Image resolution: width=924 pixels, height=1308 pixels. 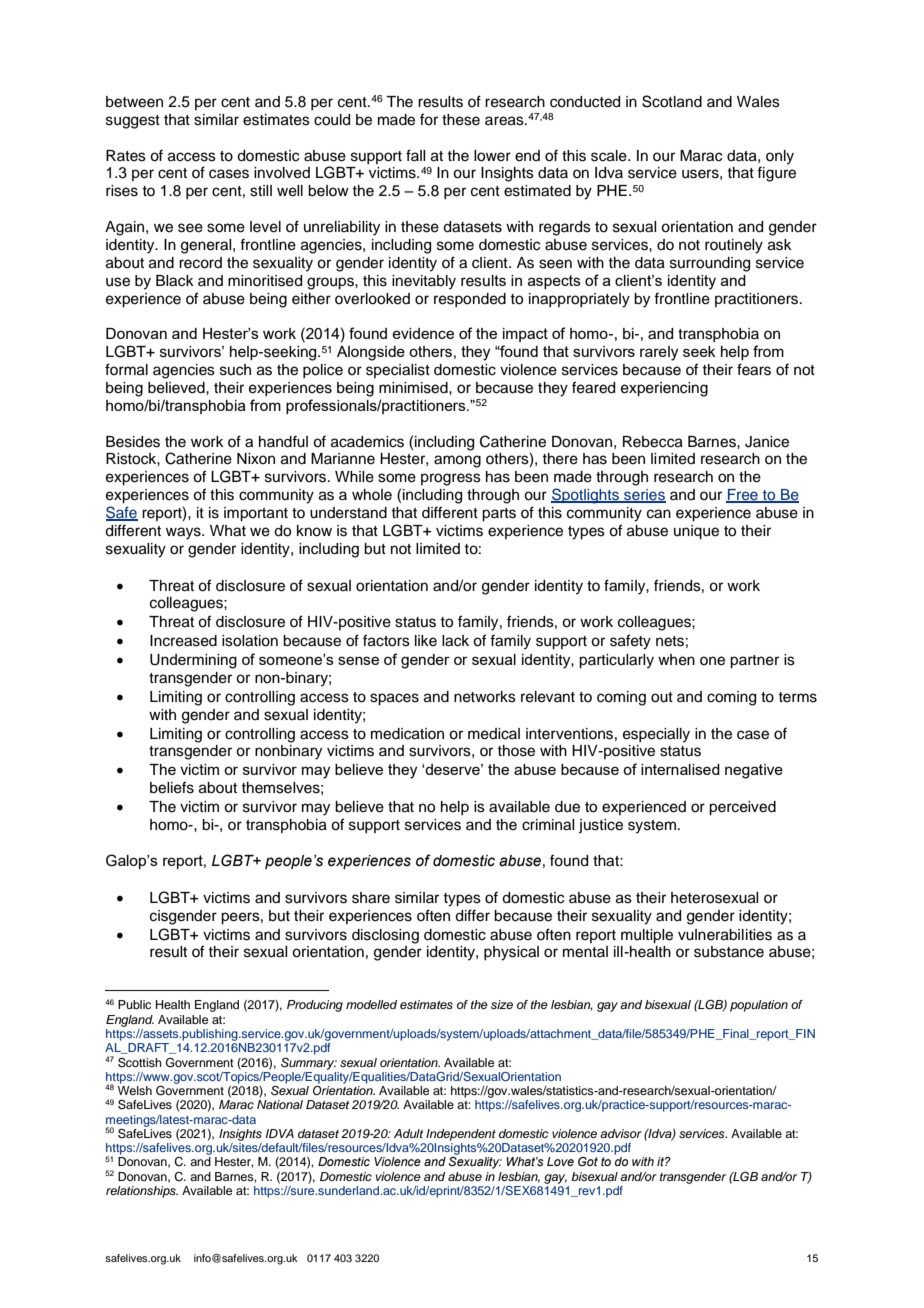 What do you see at coordinates (754, 662) in the document?
I see `partner` at bounding box center [754, 662].
